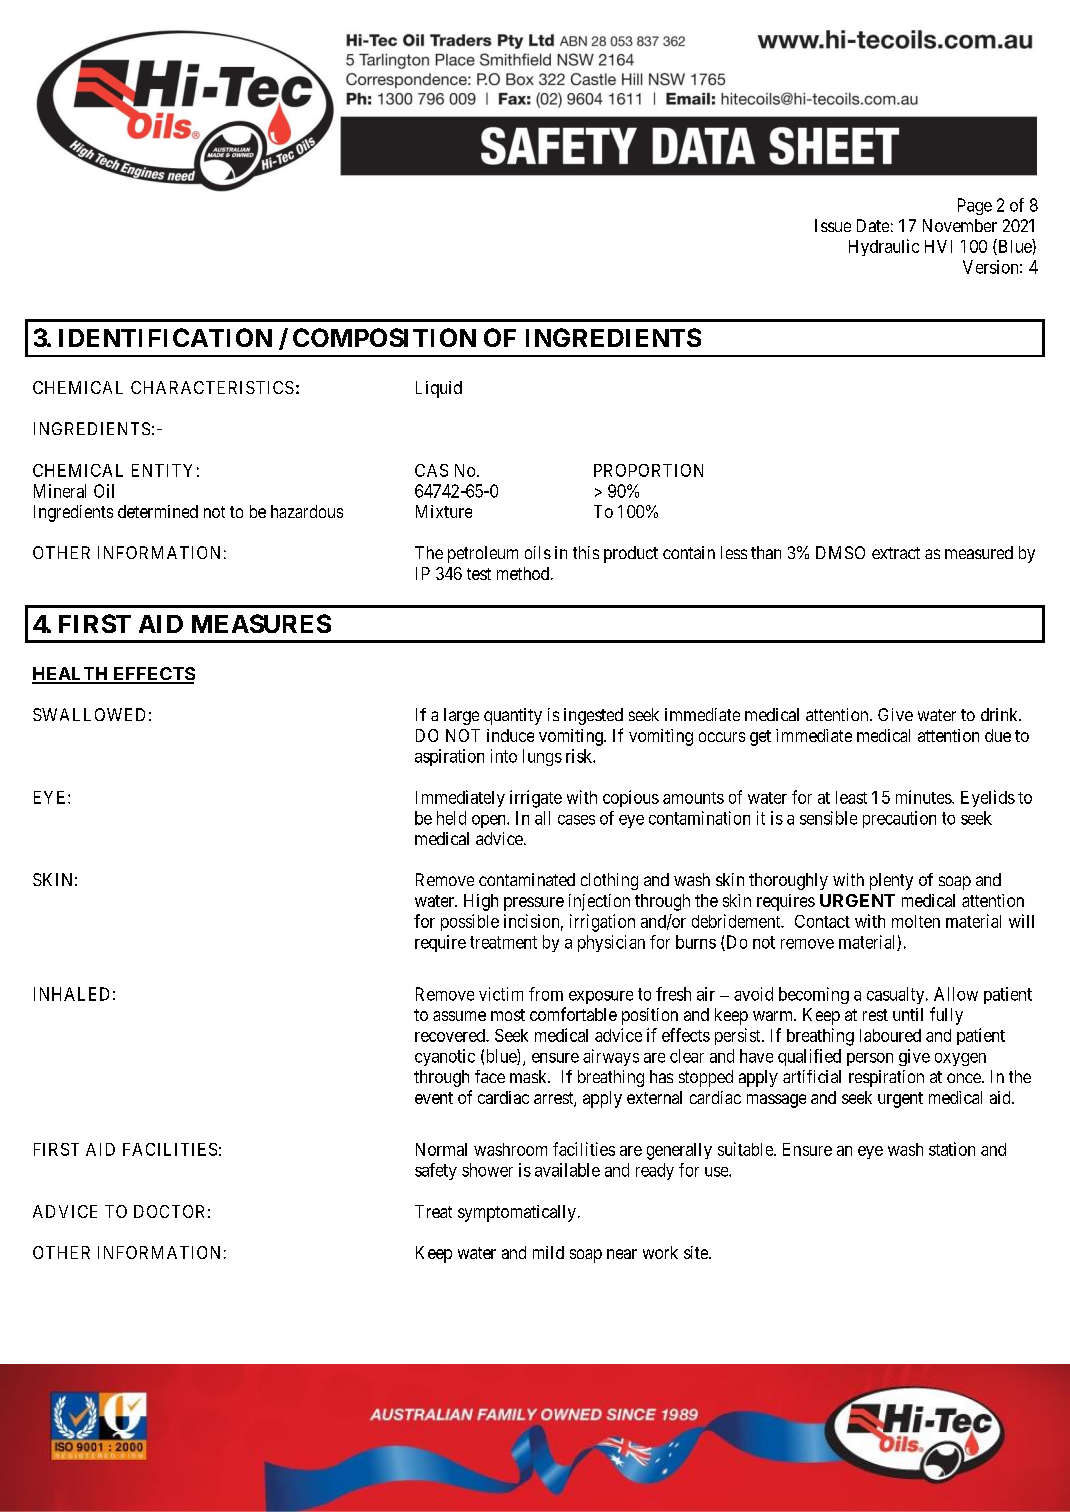 Image resolution: width=1070 pixels, height=1512 pixels. I want to click on HEALTH, so click(71, 675).
